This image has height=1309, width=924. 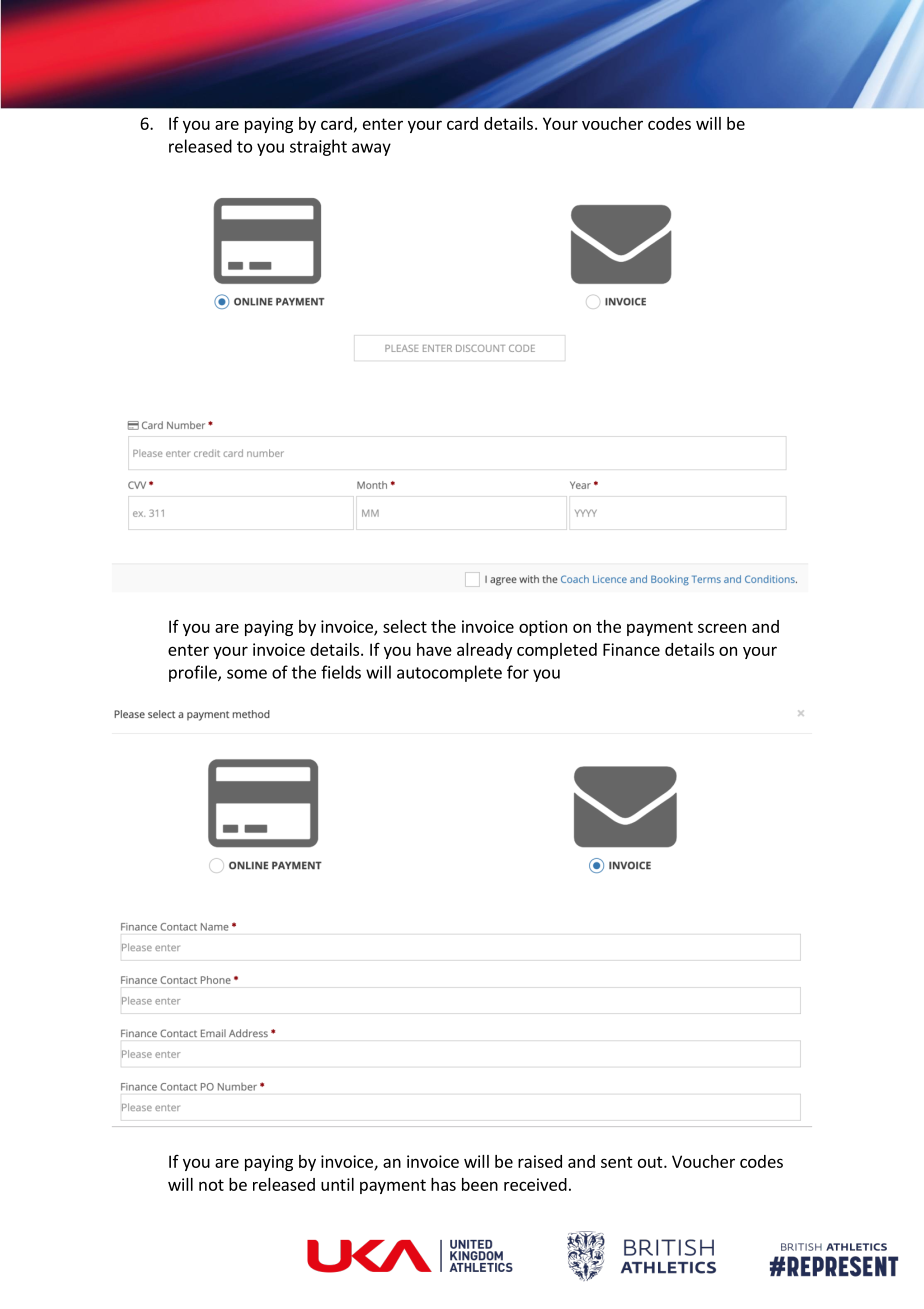 What do you see at coordinates (211, 1185) in the image?
I see `not` at bounding box center [211, 1185].
